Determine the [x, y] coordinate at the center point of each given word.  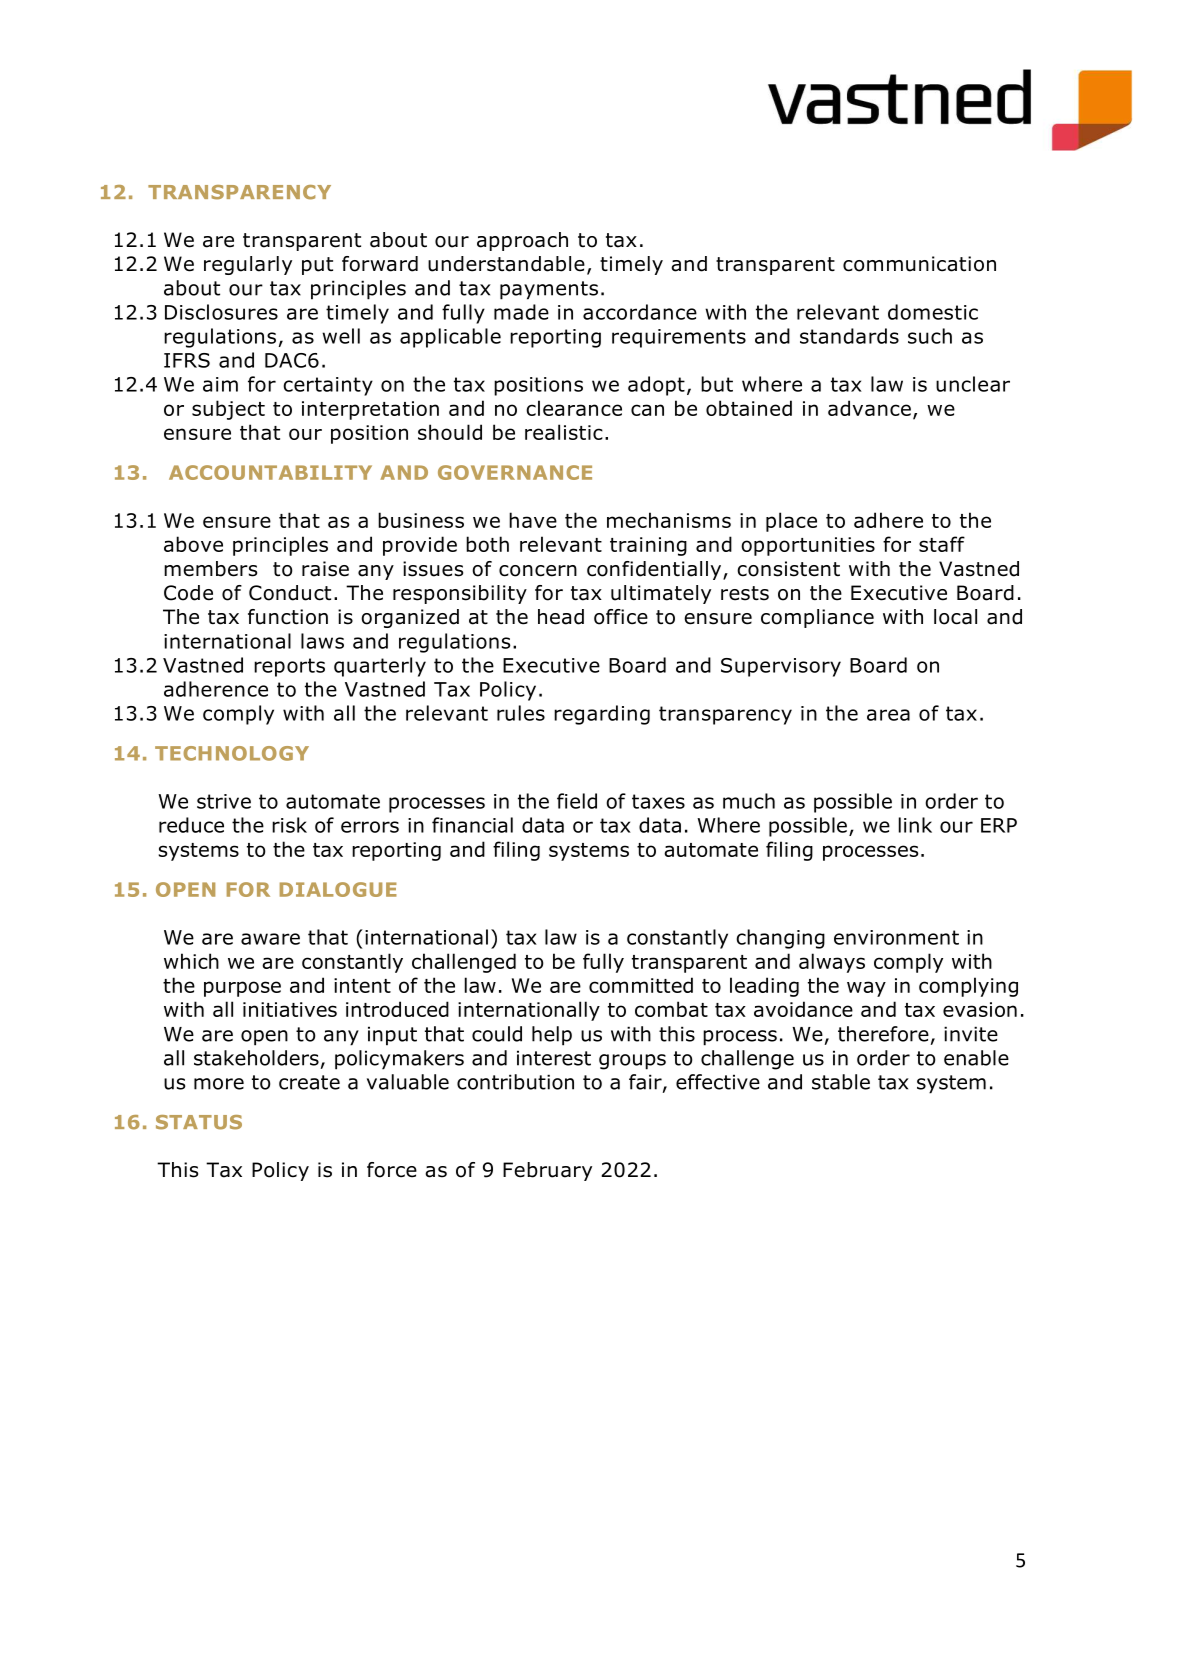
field [577, 801]
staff [942, 544]
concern [538, 571]
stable [841, 1082]
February [547, 1171]
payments [549, 290]
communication [919, 264]
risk [289, 825]
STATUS [199, 1122]
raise [325, 569]
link [915, 825]
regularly [248, 265]
